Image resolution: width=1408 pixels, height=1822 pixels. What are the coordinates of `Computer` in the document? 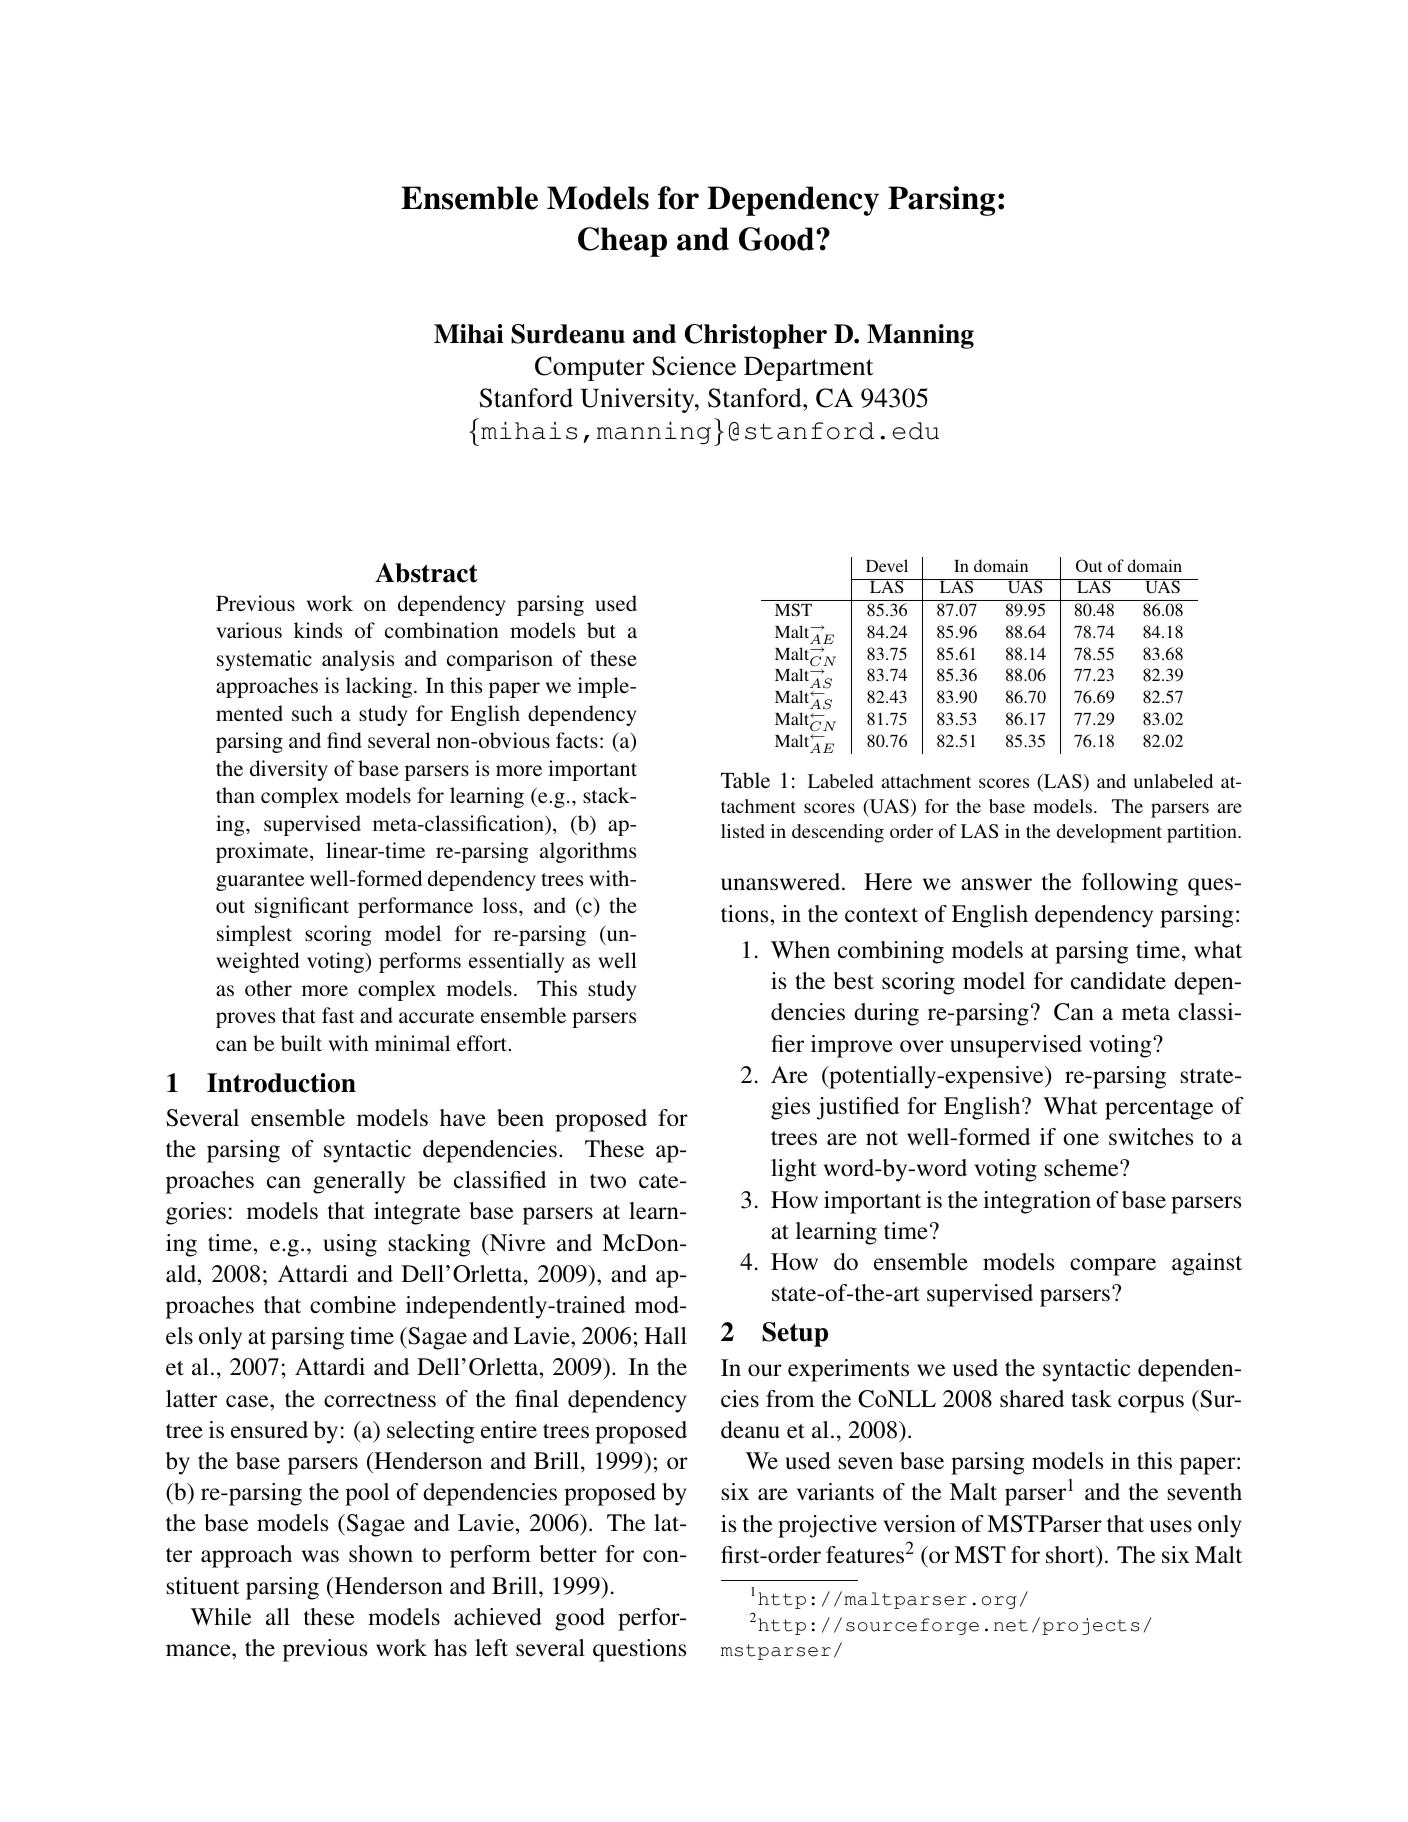 It's located at (590, 368).
